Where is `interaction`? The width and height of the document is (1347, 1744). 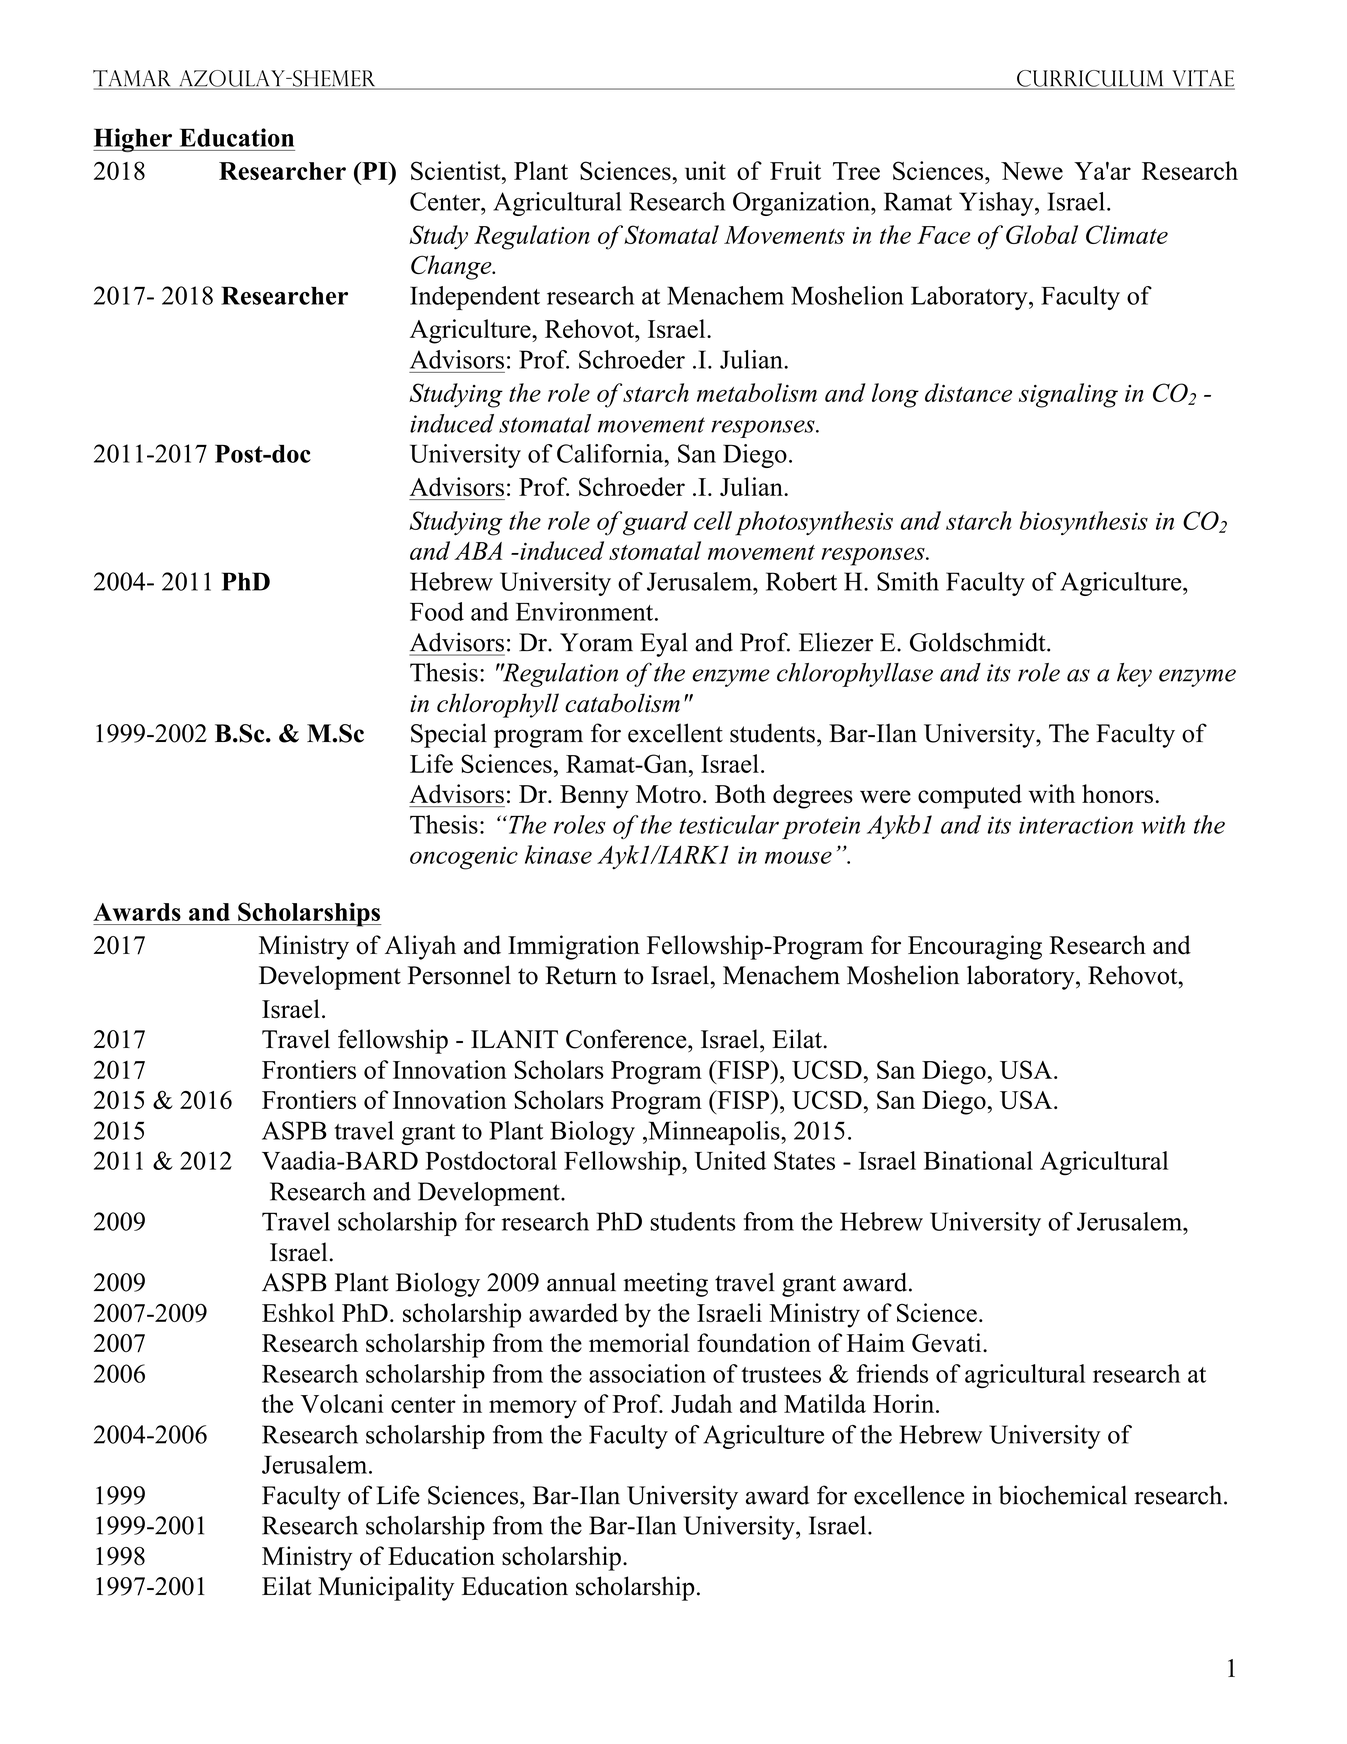
interaction is located at coordinates (1076, 825).
